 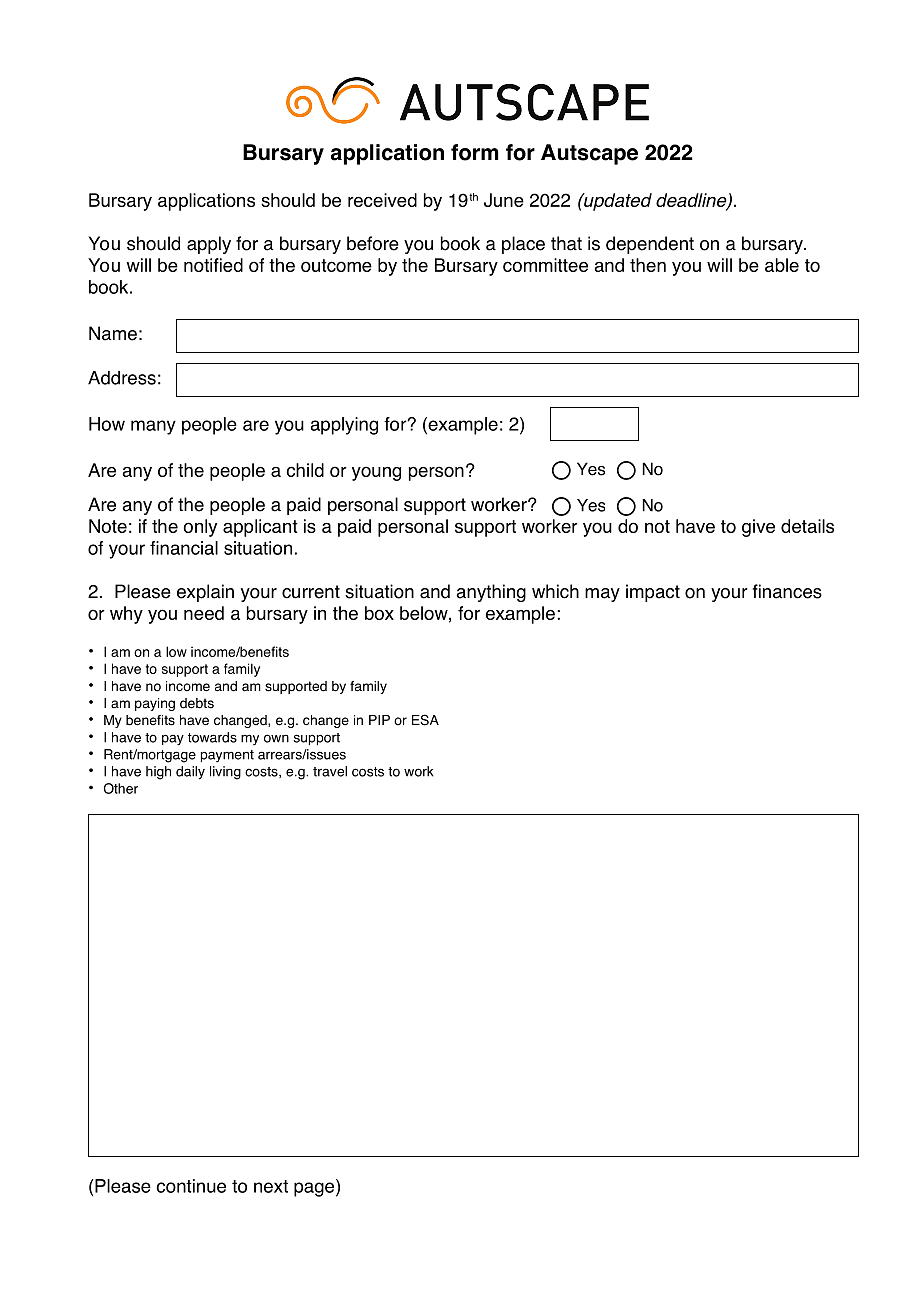 What do you see at coordinates (330, 771) in the page?
I see `travel` at bounding box center [330, 771].
